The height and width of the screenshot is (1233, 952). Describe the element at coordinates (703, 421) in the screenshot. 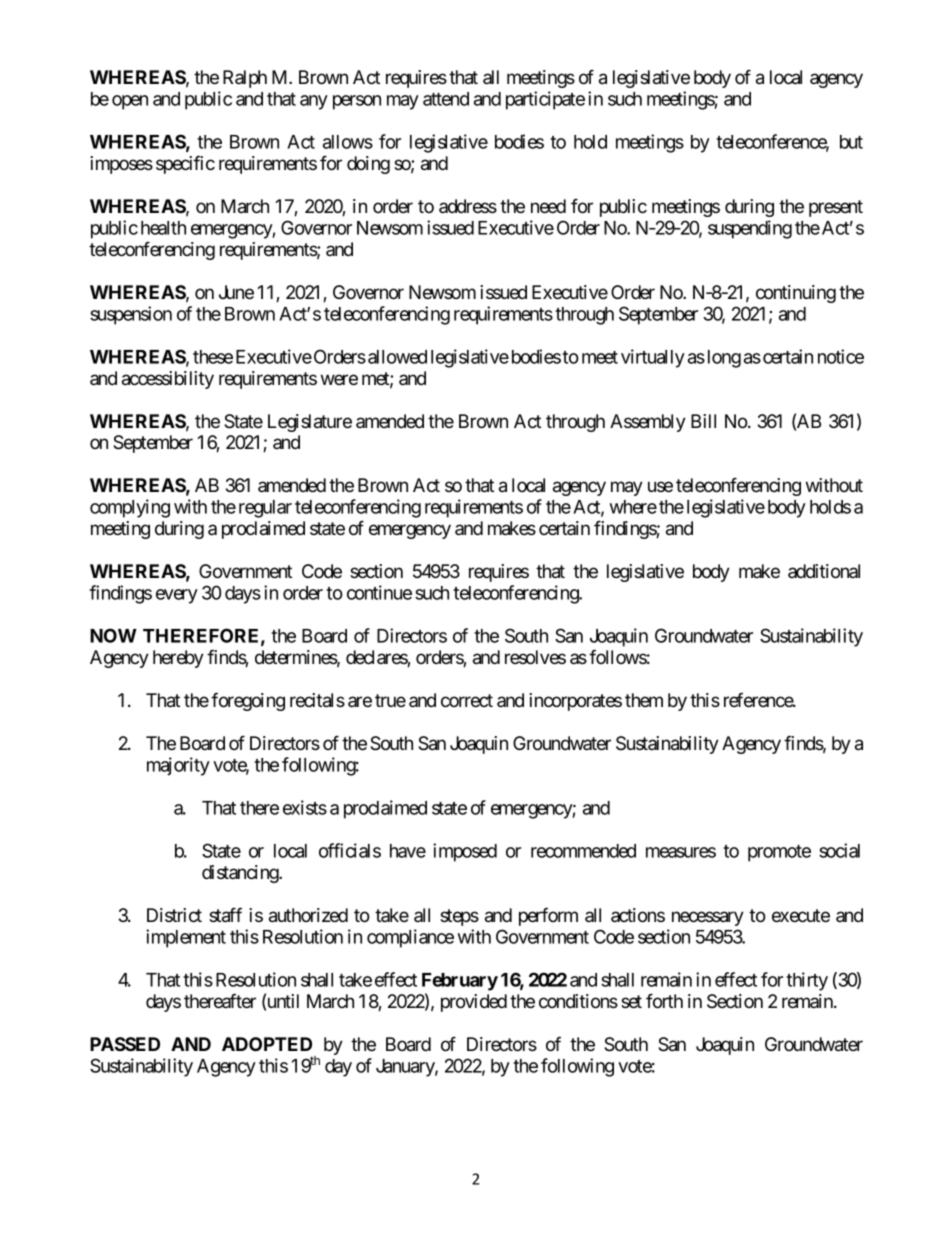

I see `Bill` at that location.
